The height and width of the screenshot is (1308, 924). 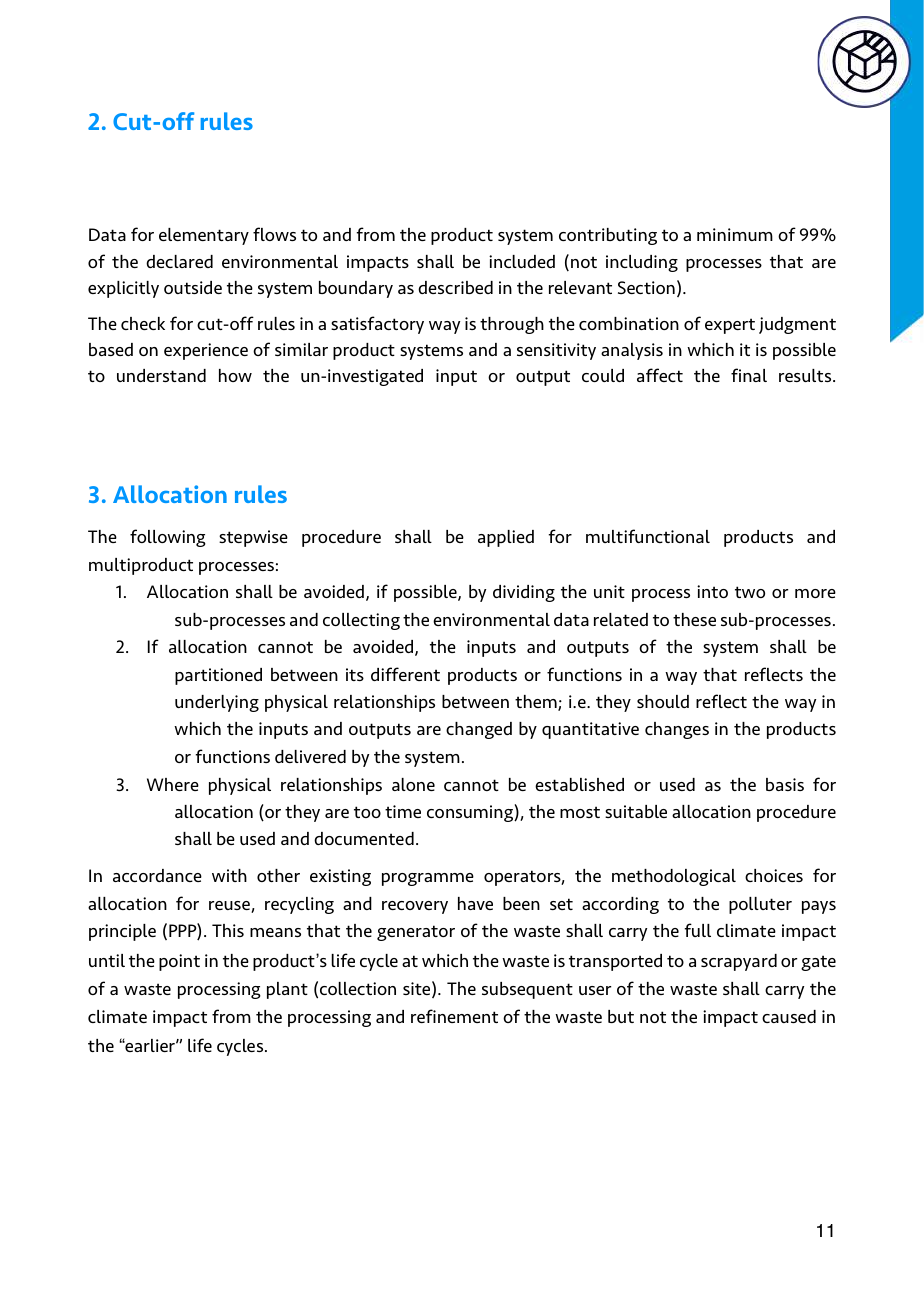 What do you see at coordinates (455, 287) in the screenshot?
I see `described` at bounding box center [455, 287].
